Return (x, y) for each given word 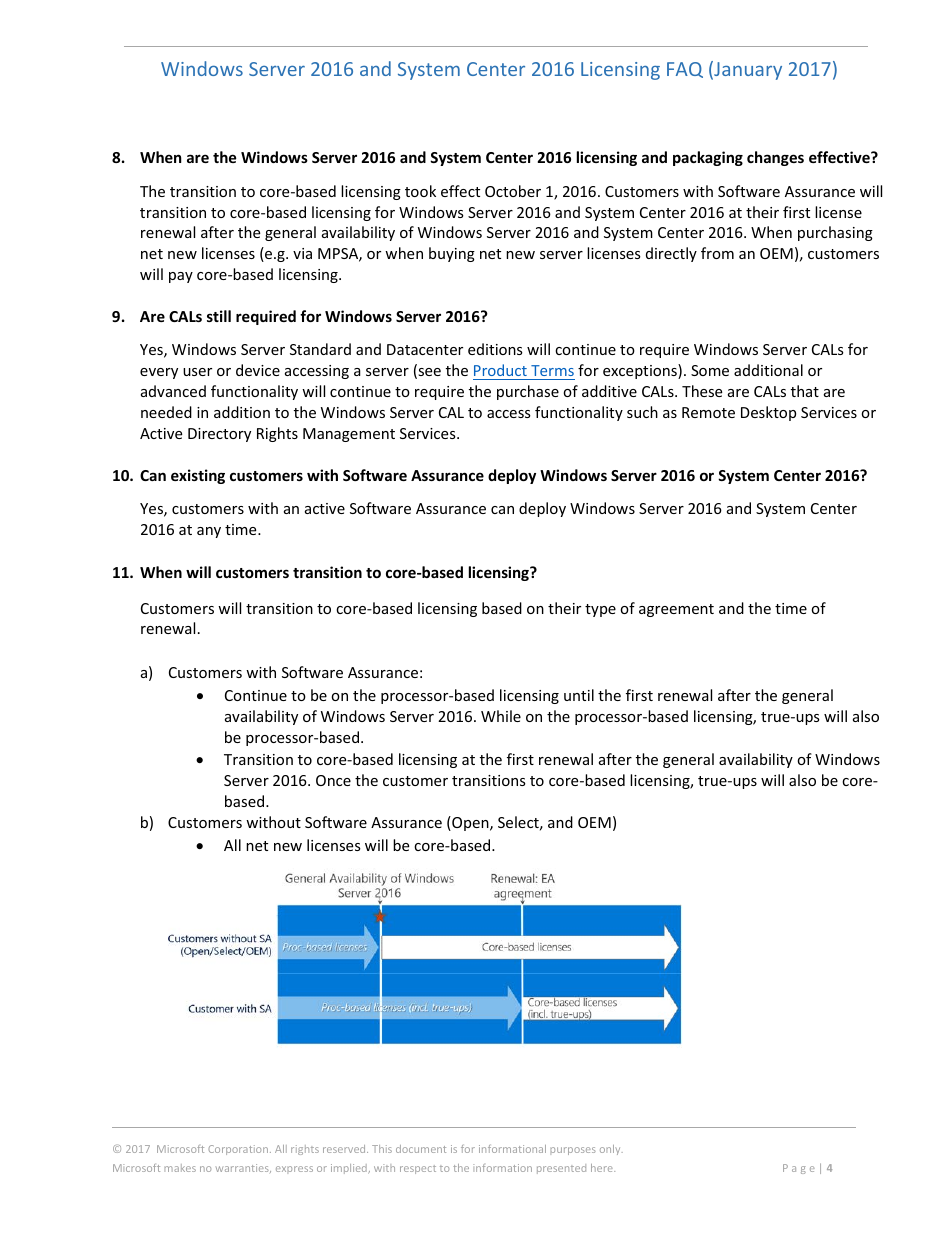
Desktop (768, 413)
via (302, 253)
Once (333, 780)
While (501, 716)
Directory (219, 435)
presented (561, 1169)
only (611, 1150)
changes (775, 158)
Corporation (238, 1150)
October (513, 191)
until (579, 695)
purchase (528, 392)
